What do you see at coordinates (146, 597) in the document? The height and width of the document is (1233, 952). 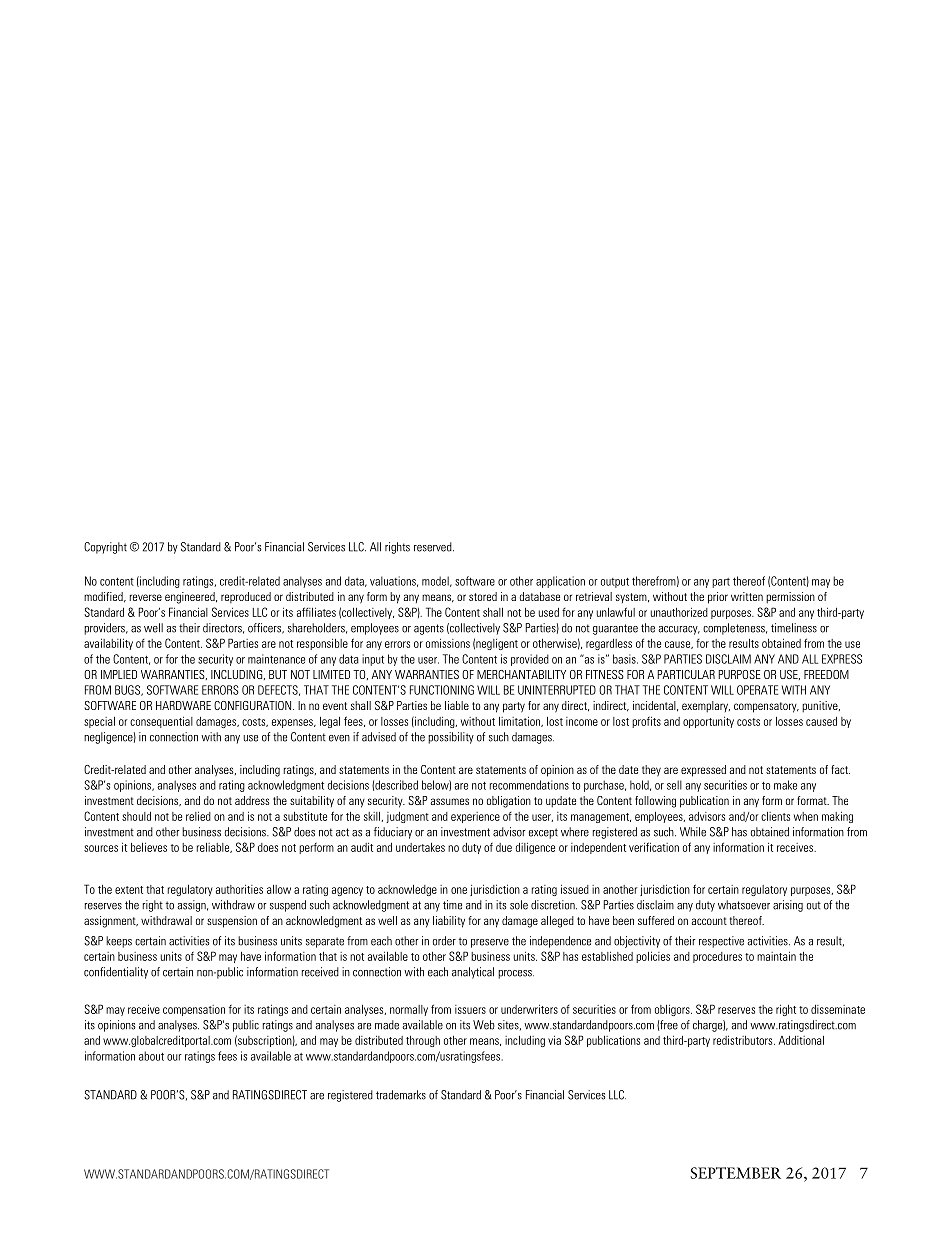 I see `reverse` at bounding box center [146, 597].
